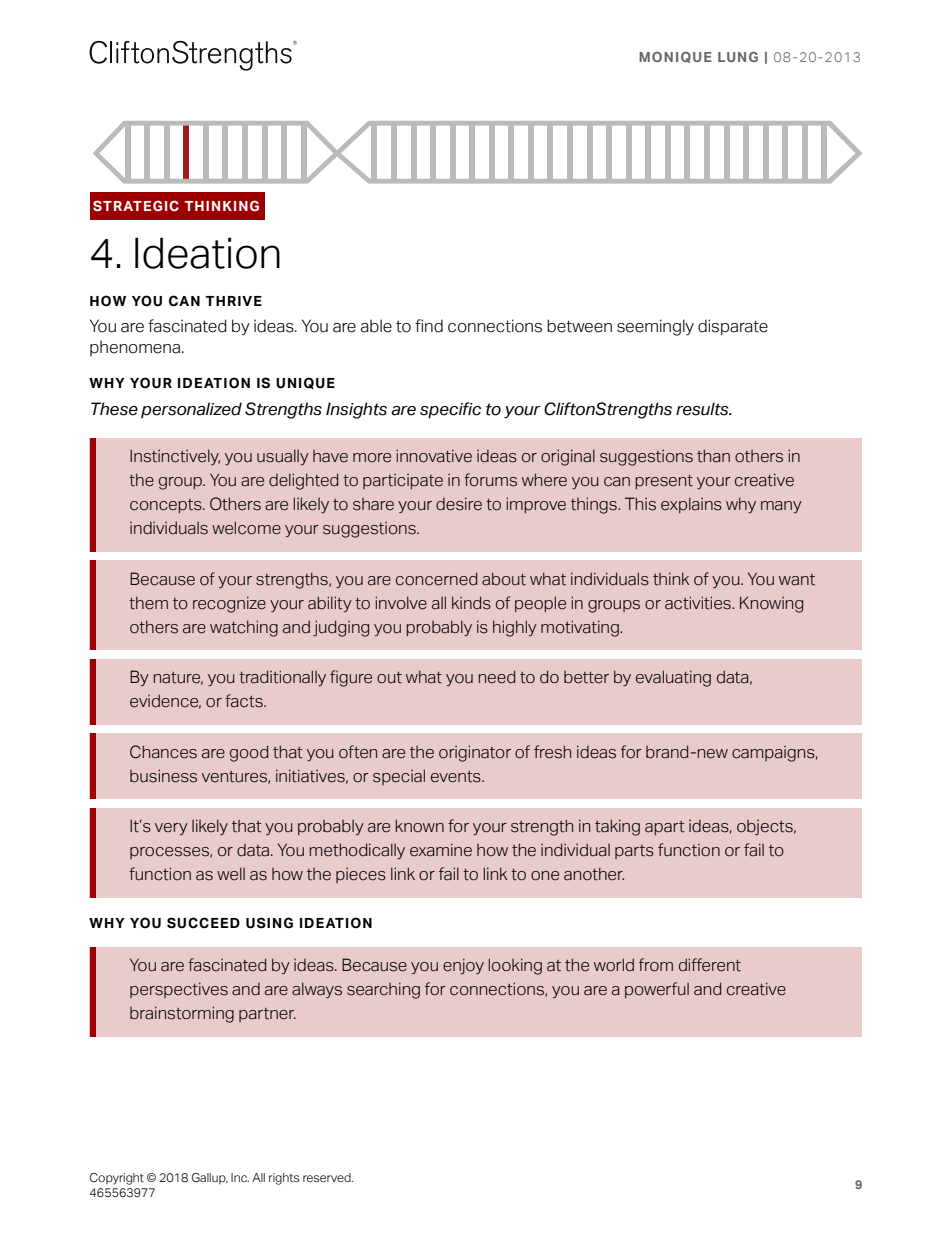  What do you see at coordinates (738, 57) in the screenshot?
I see `LUNG` at bounding box center [738, 57].
